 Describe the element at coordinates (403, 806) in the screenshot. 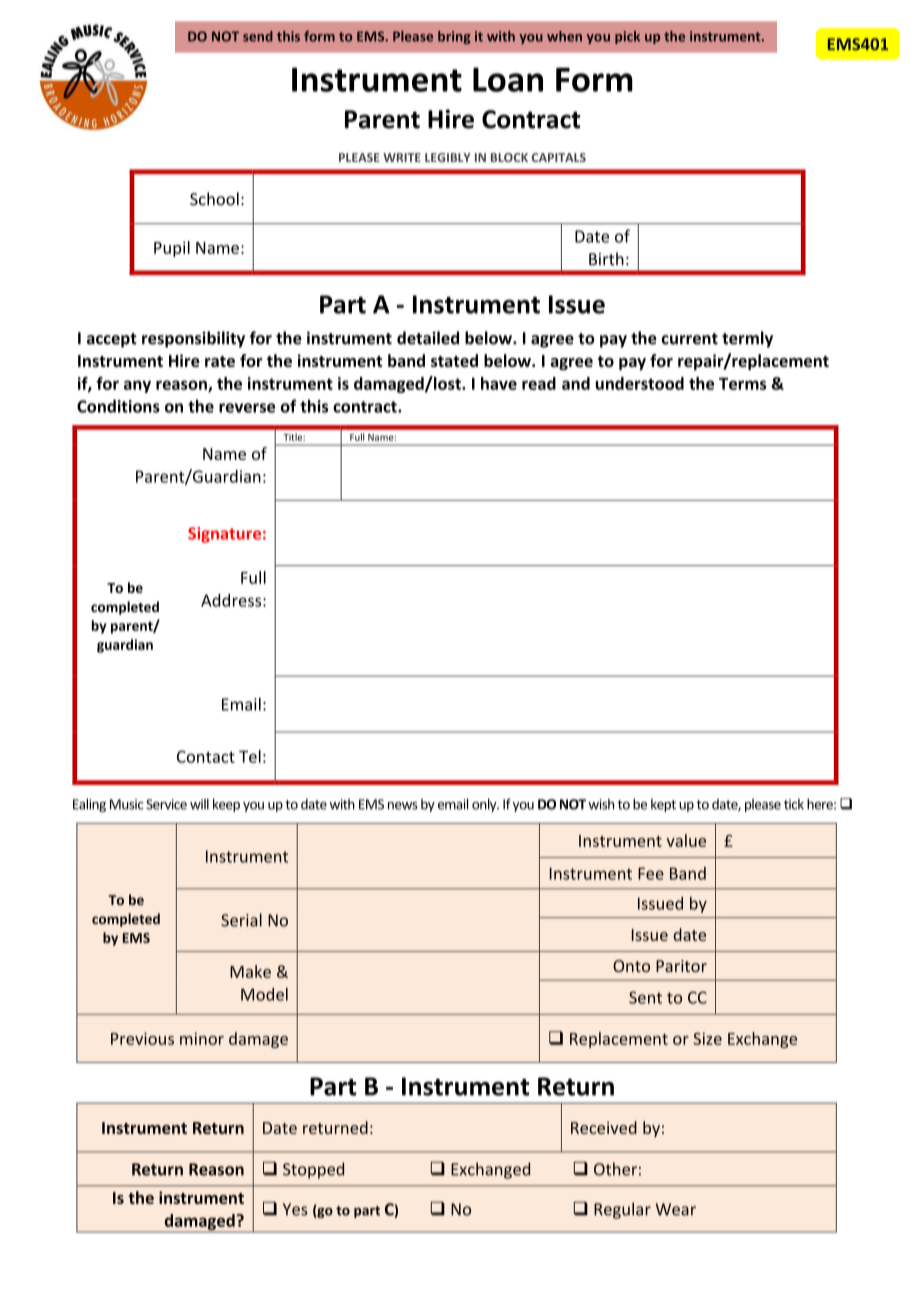

I see `news` at that location.
